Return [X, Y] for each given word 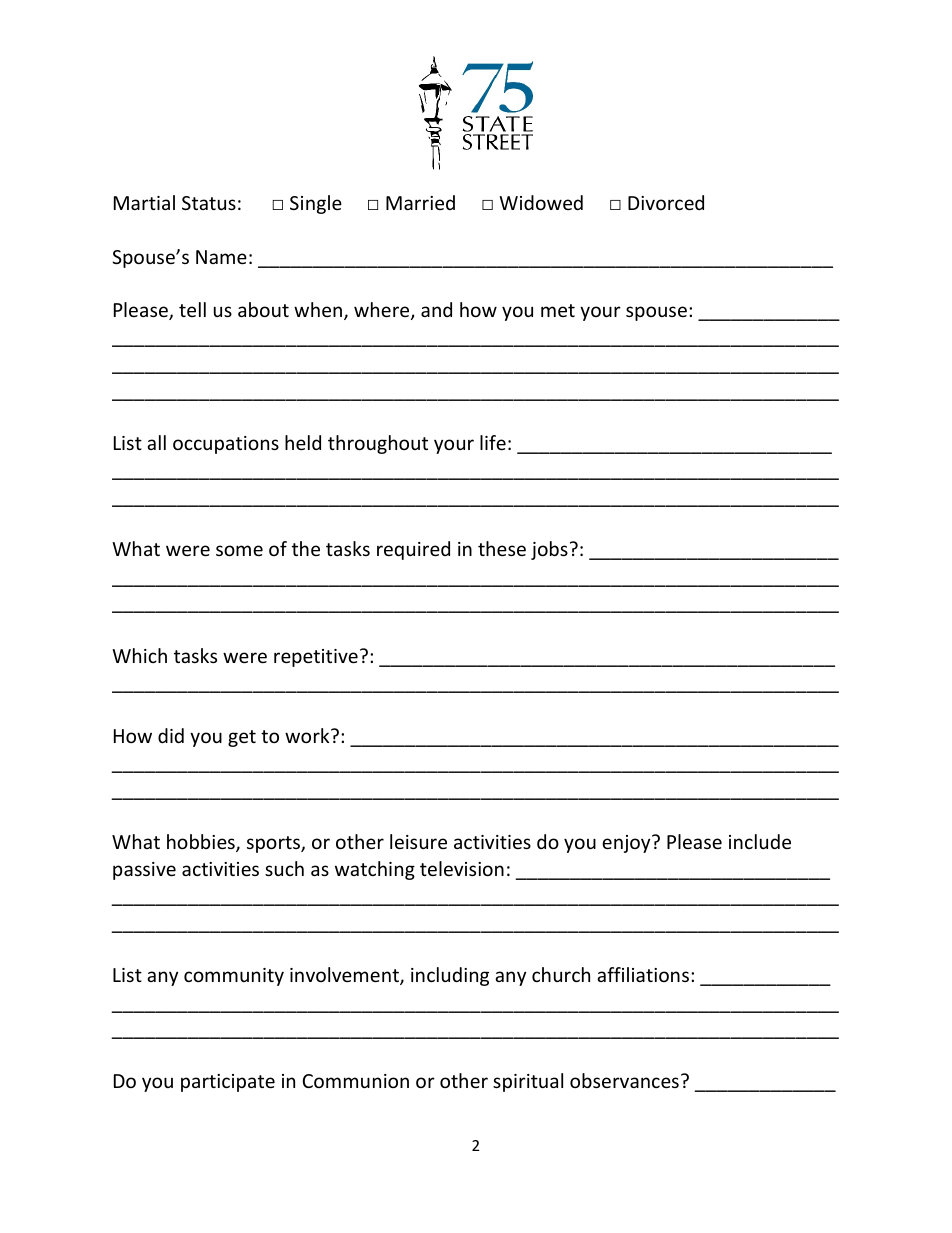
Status [209, 203]
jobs [549, 550]
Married [420, 202]
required [413, 550]
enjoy [627, 844]
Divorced [666, 202]
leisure [418, 841]
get [242, 738]
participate [228, 1083]
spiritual [528, 1082]
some [239, 550]
